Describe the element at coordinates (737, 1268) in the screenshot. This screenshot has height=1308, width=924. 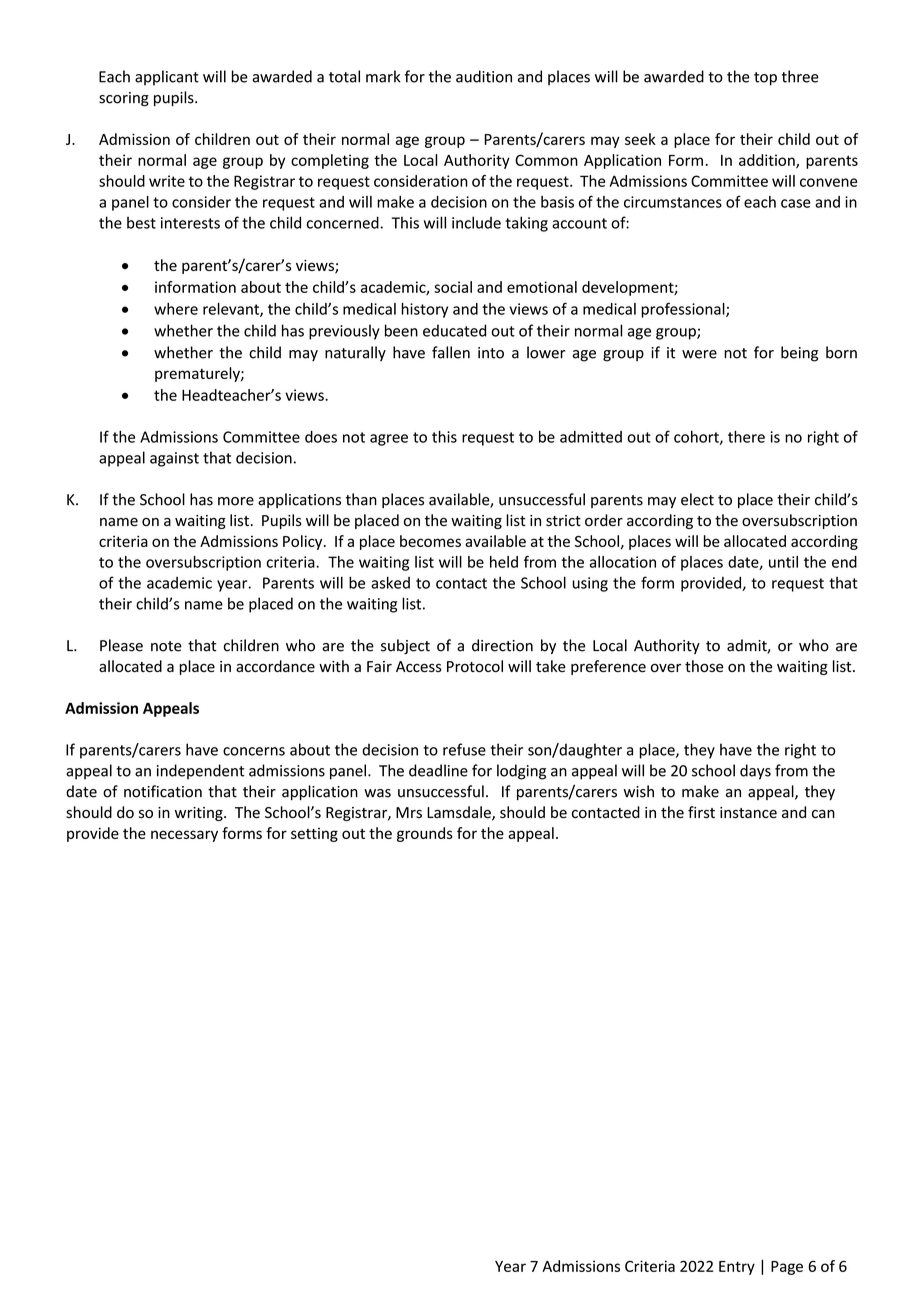
I see `Entry` at that location.
